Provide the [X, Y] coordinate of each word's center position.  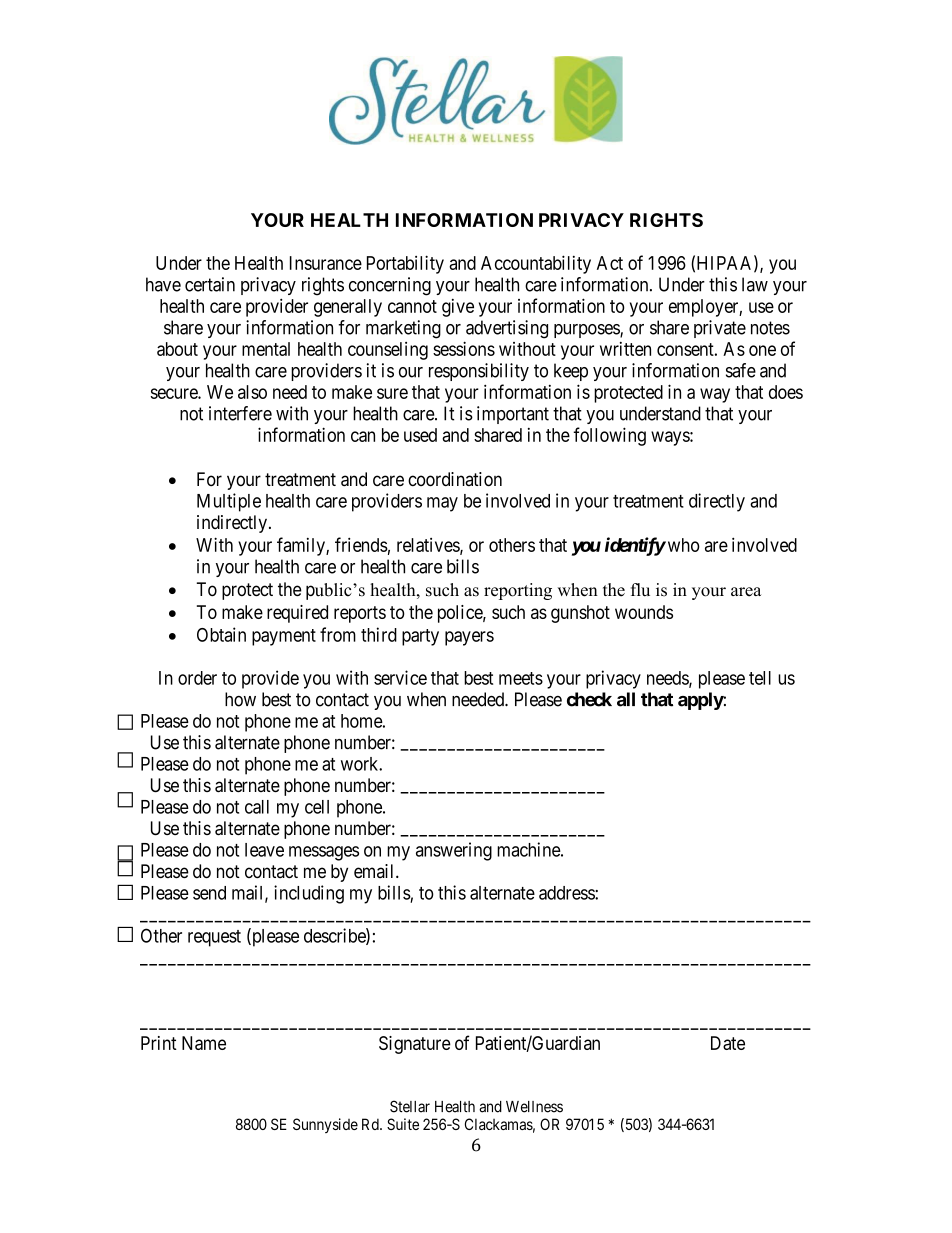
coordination [455, 479]
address [567, 893]
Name [204, 1043]
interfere [240, 413]
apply [701, 701]
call [257, 807]
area [746, 592]
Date [728, 1043]
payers [469, 638]
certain [210, 284]
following [609, 436]
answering [454, 851]
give [458, 308]
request [214, 938]
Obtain [221, 634]
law [755, 284]
